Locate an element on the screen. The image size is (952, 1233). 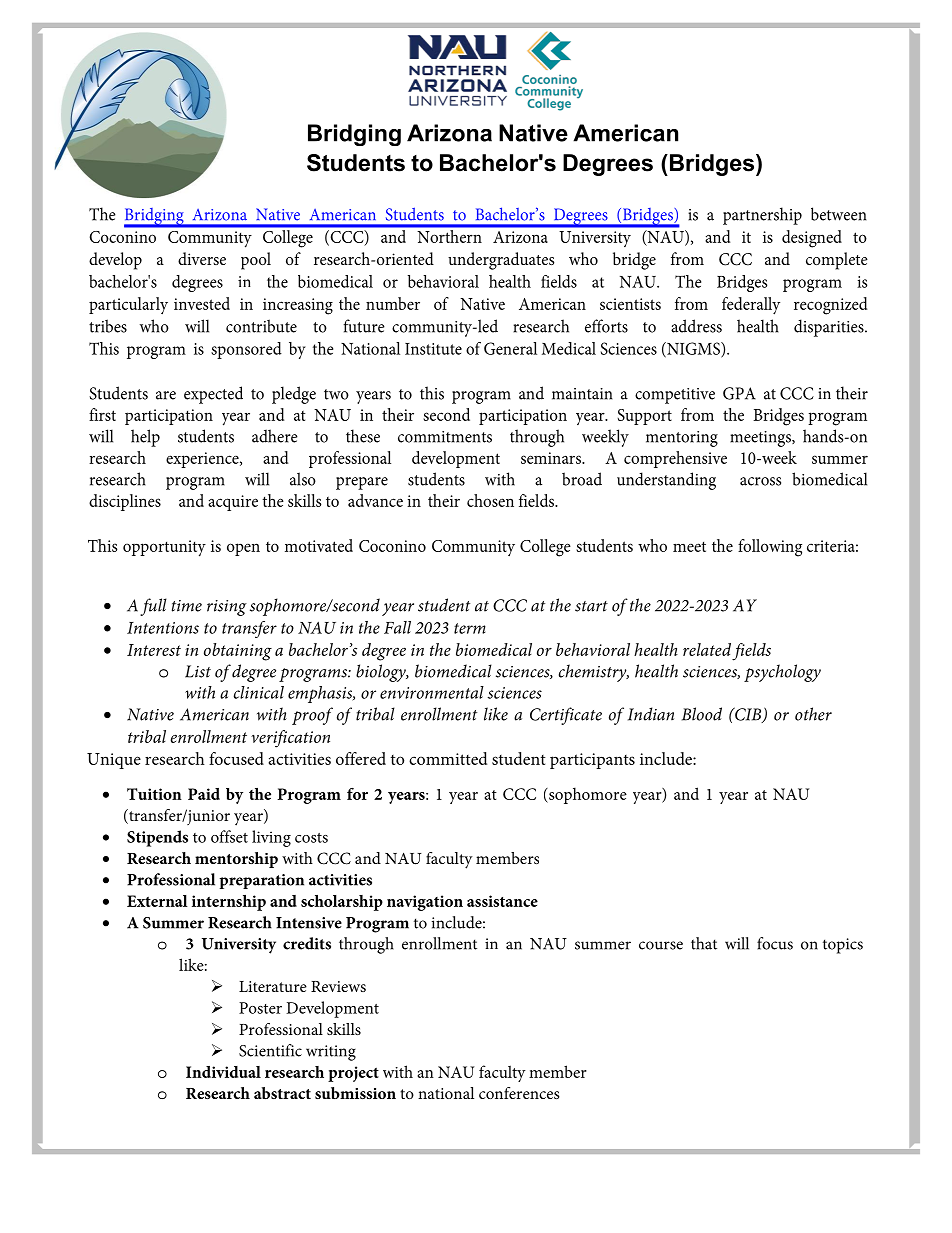
Individual is located at coordinates (223, 1072).
